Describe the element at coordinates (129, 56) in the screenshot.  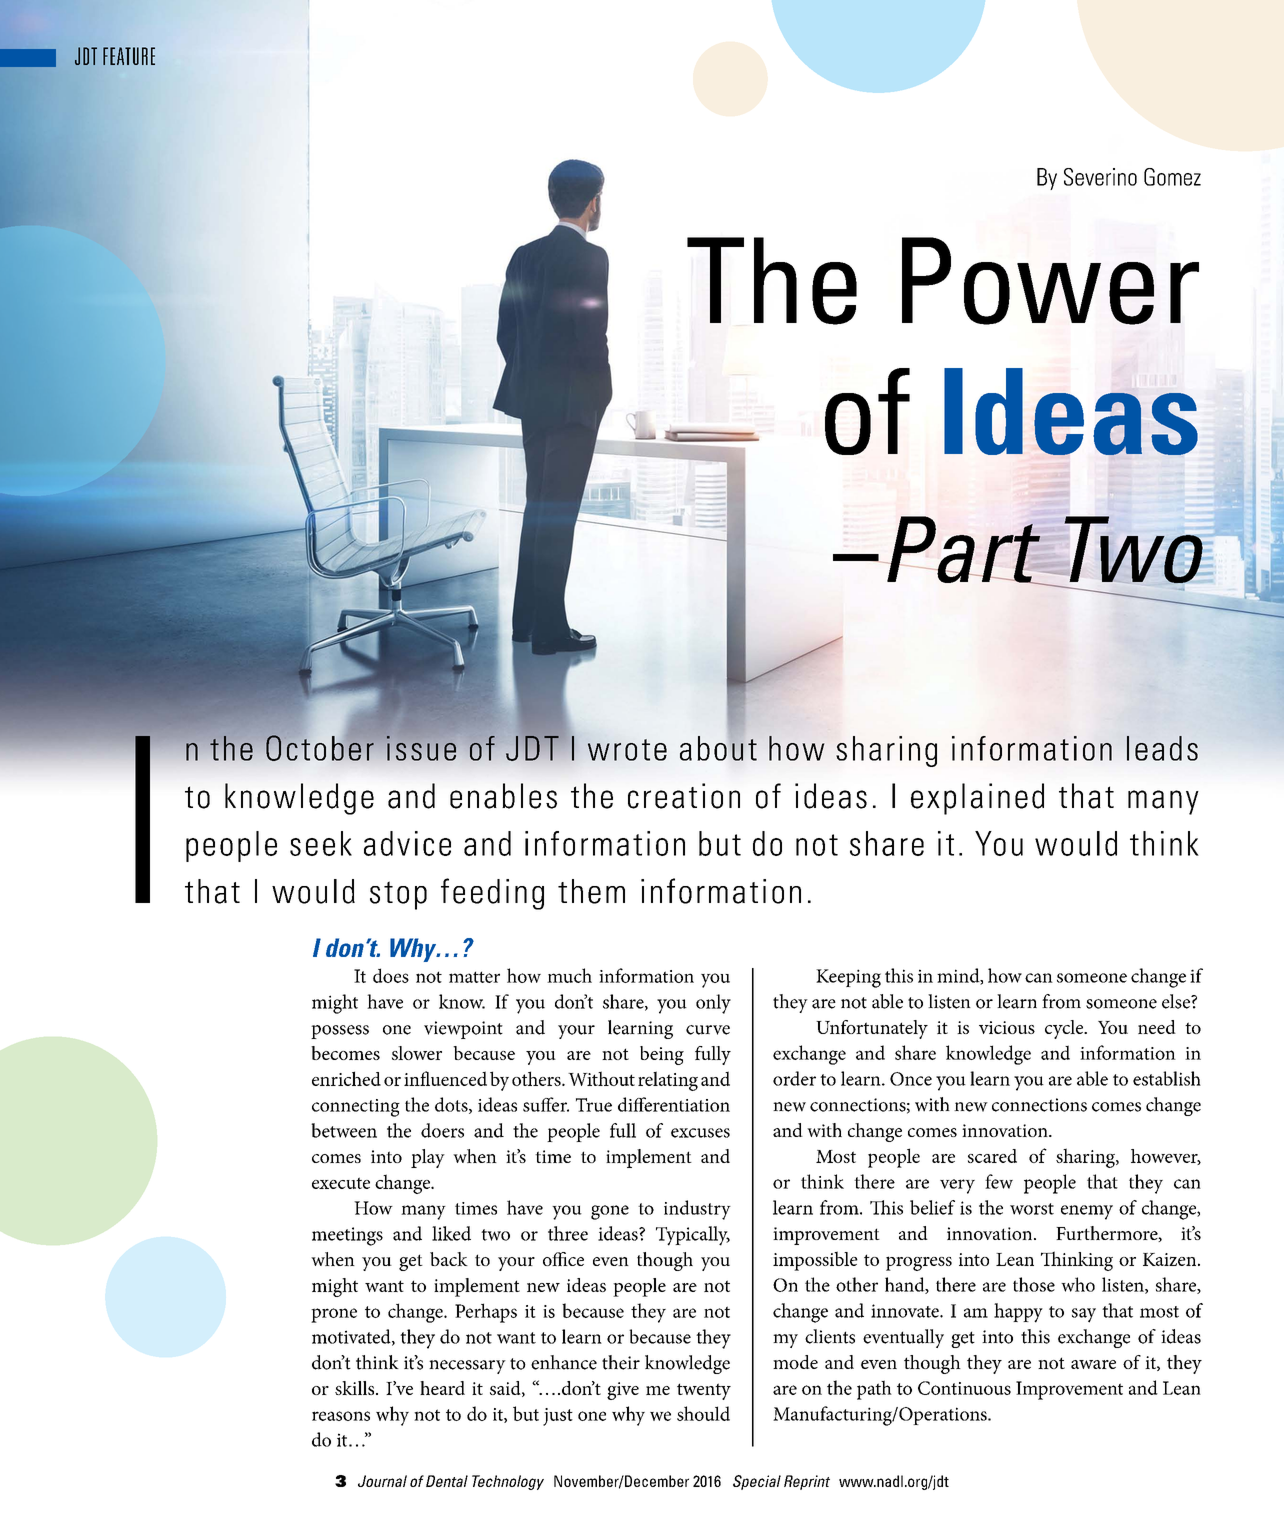
I see `Feature` at that location.
